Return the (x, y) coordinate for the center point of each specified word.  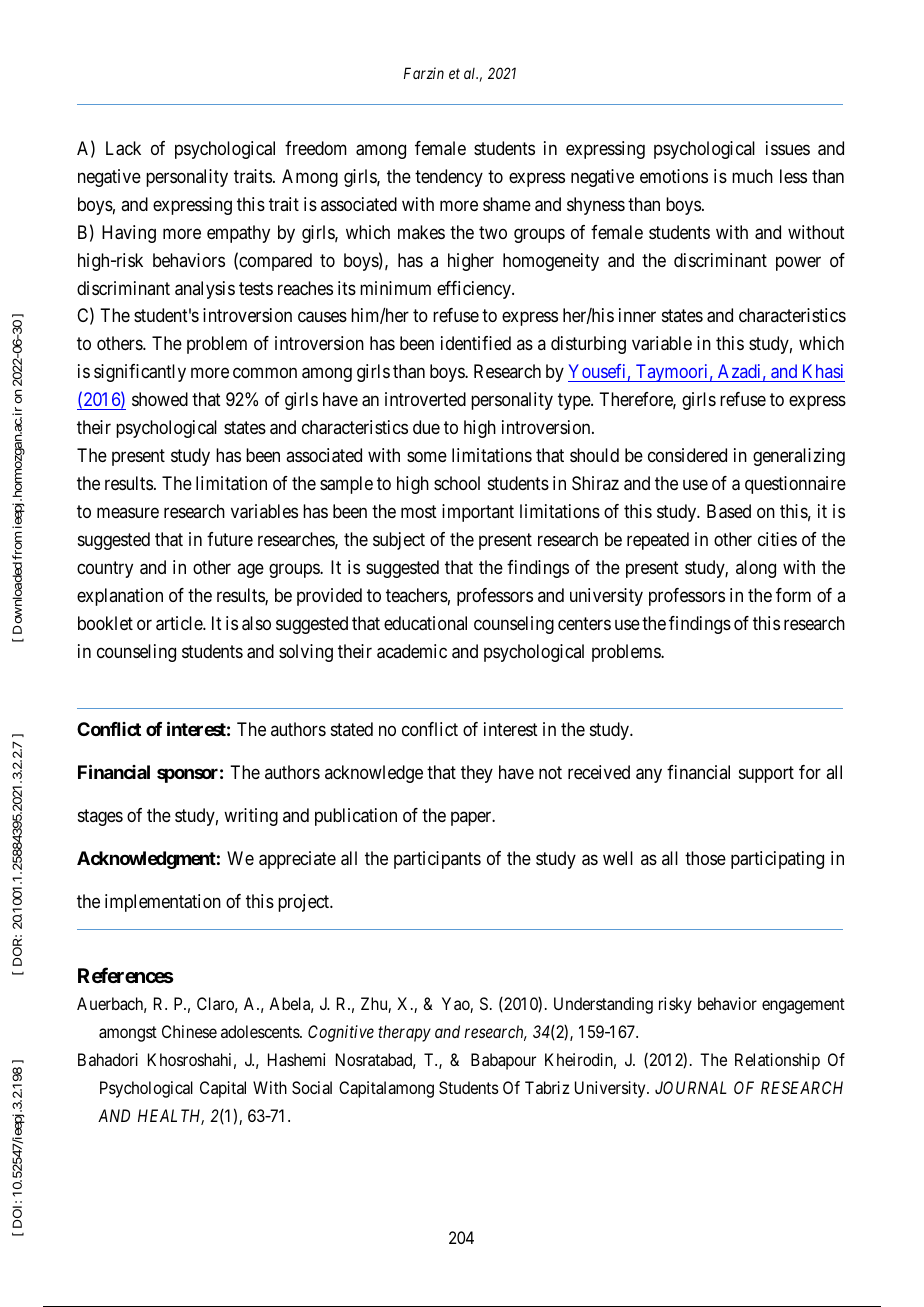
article (180, 623)
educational (425, 623)
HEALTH (171, 1117)
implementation (163, 903)
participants (437, 860)
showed (160, 399)
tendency (449, 178)
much (752, 176)
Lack (123, 148)
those (705, 858)
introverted (425, 399)
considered (687, 455)
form (793, 595)
